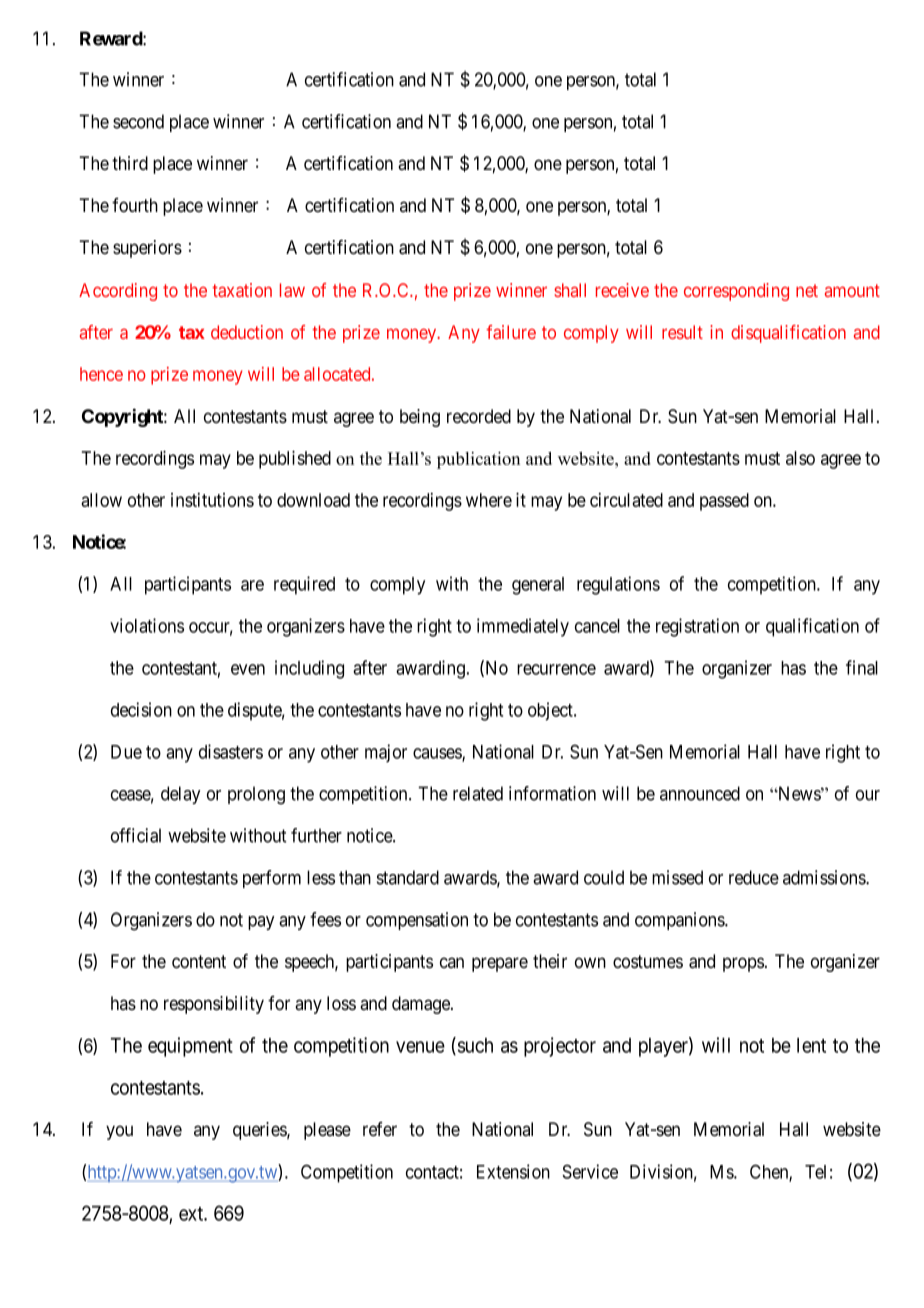  Describe the element at coordinates (807, 290) in the page. I see `net` at that location.
